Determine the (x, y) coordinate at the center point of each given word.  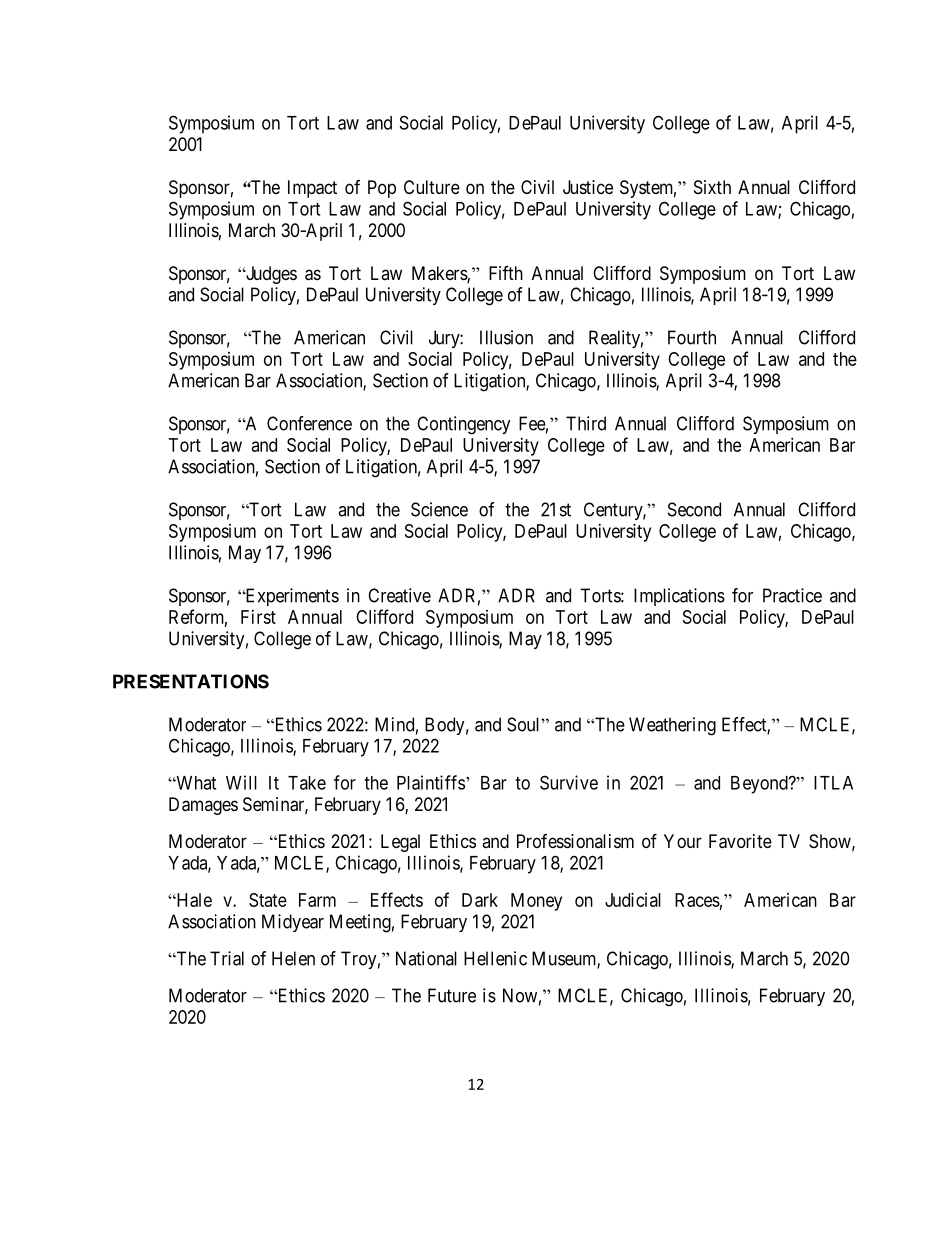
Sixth (712, 187)
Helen (293, 958)
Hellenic (495, 958)
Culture (432, 187)
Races (697, 900)
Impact (312, 189)
